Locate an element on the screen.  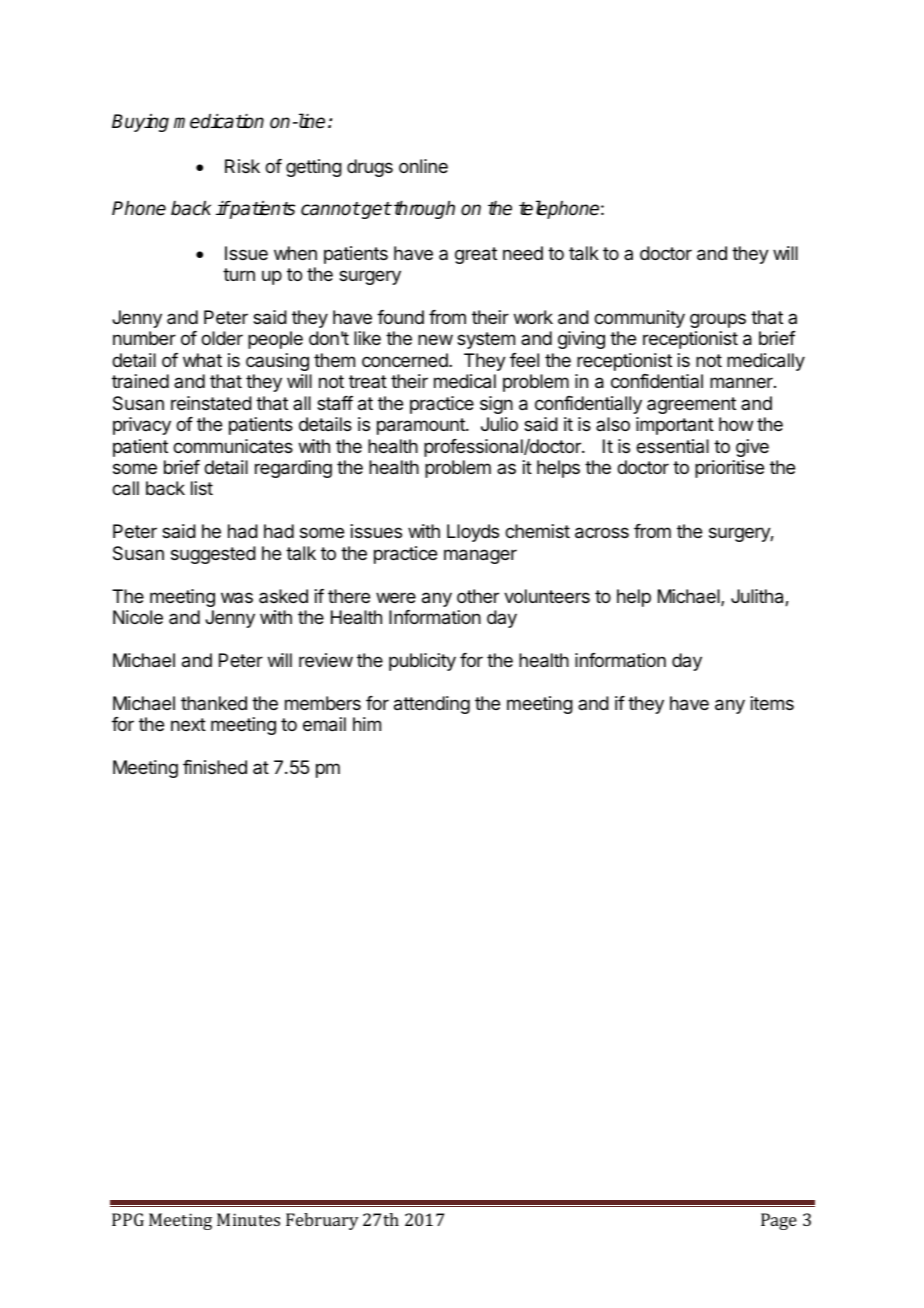
Minutes is located at coordinates (248, 1219).
